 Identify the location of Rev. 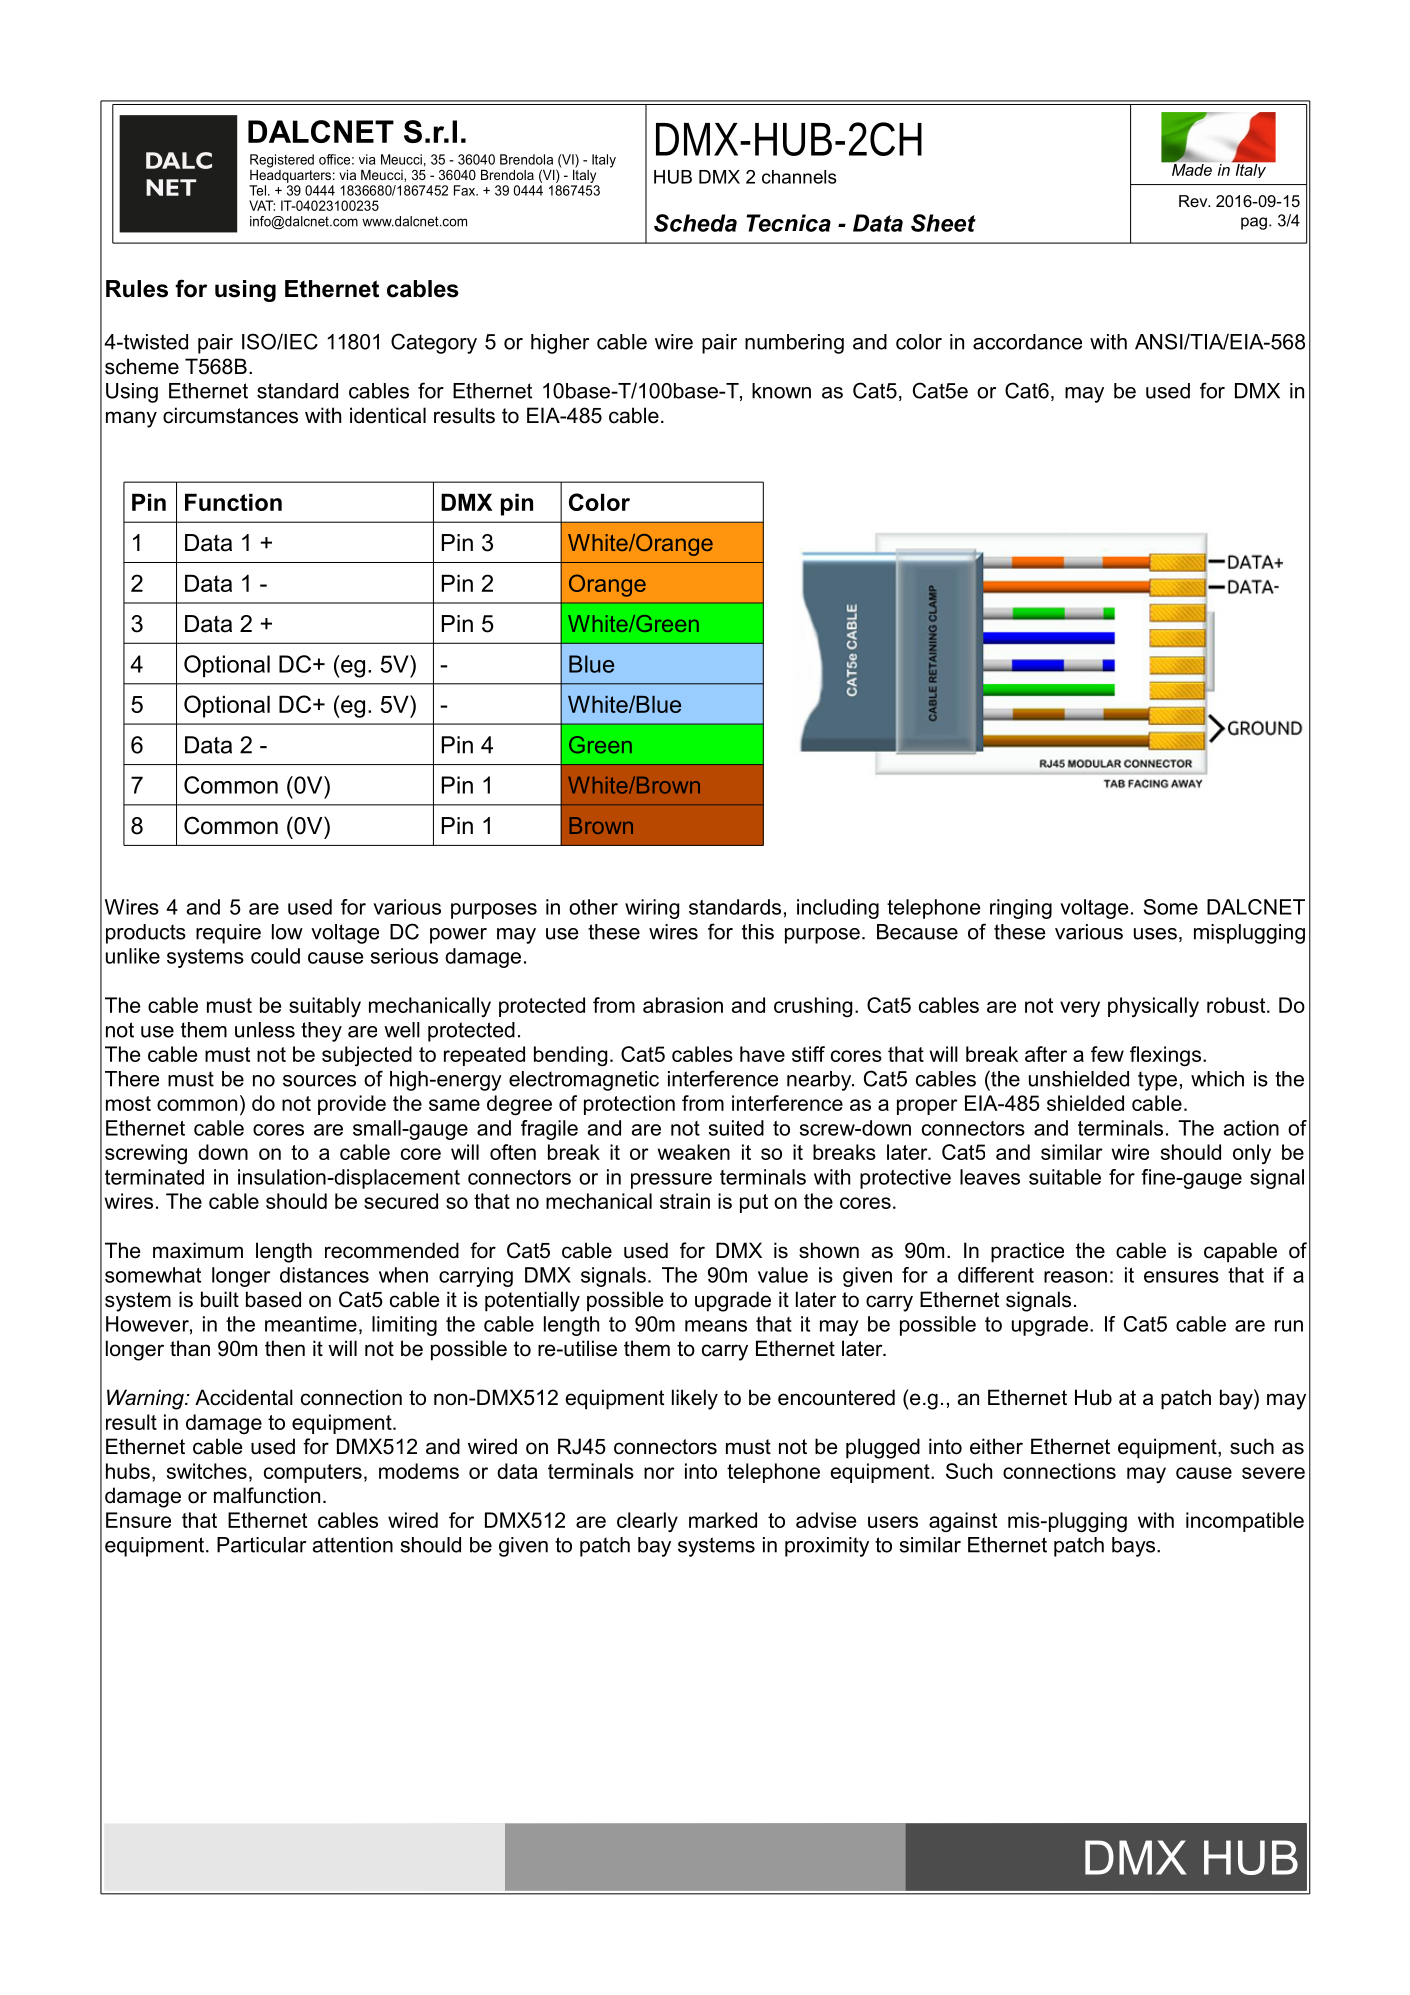
(1194, 201).
